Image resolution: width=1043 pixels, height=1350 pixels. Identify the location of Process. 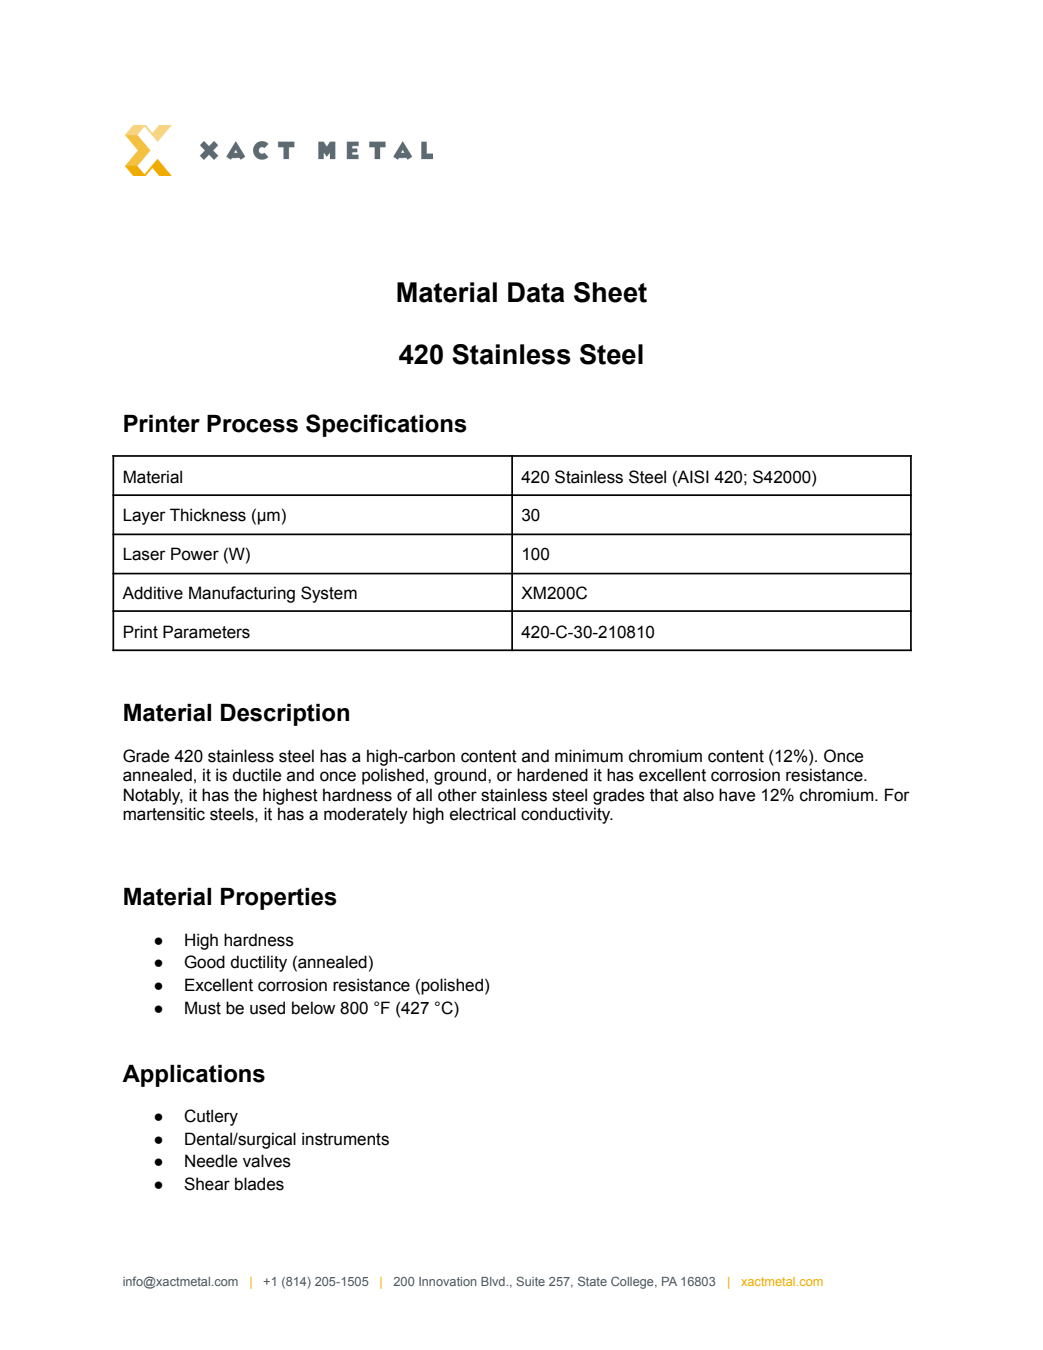
(252, 424).
